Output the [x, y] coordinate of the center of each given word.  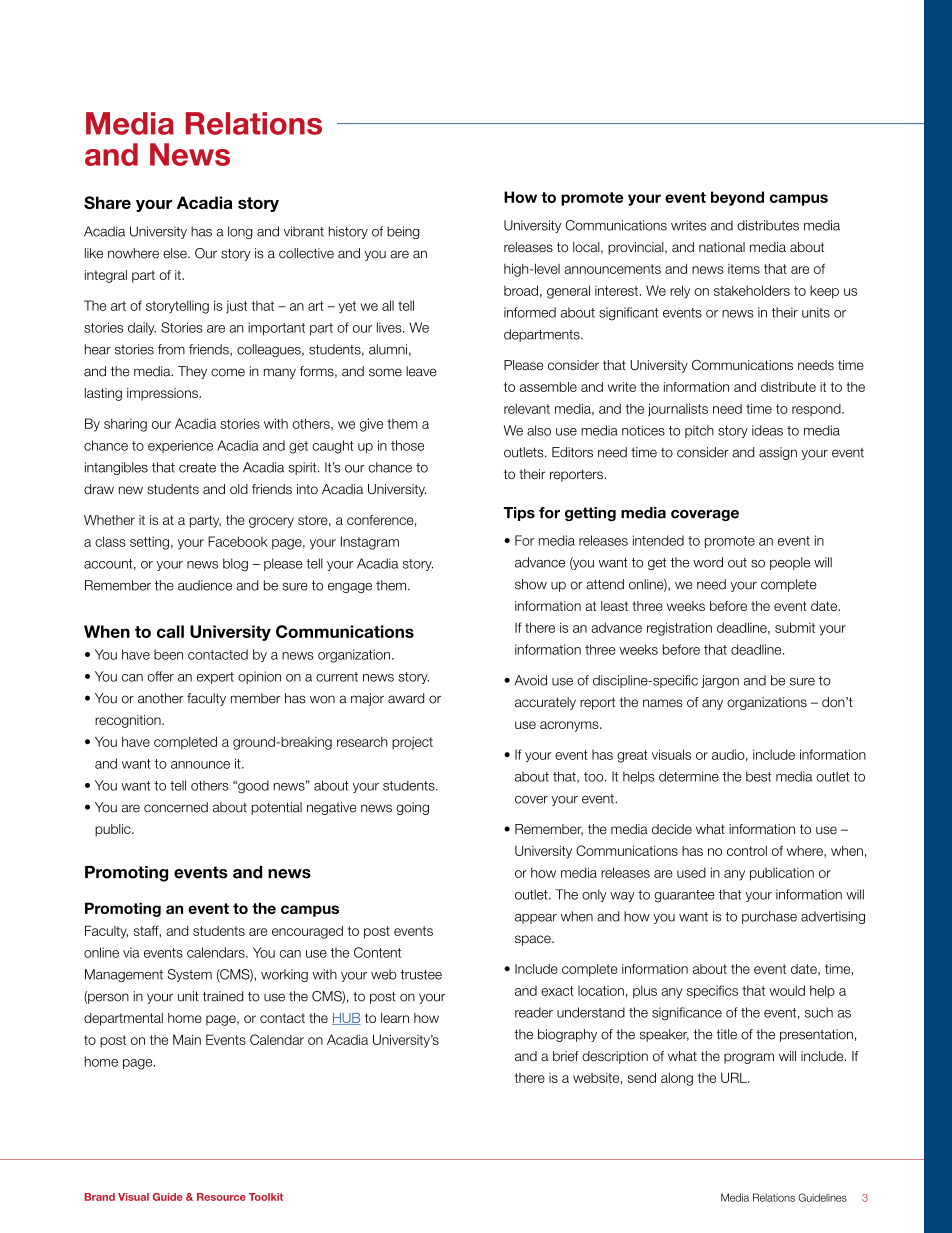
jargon [720, 681]
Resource [221, 1197]
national [722, 247]
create [197, 468]
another [161, 698]
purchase [769, 917]
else [176, 253]
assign [778, 453]
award [406, 698]
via [131, 952]
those [407, 445]
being [403, 232]
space [534, 940]
